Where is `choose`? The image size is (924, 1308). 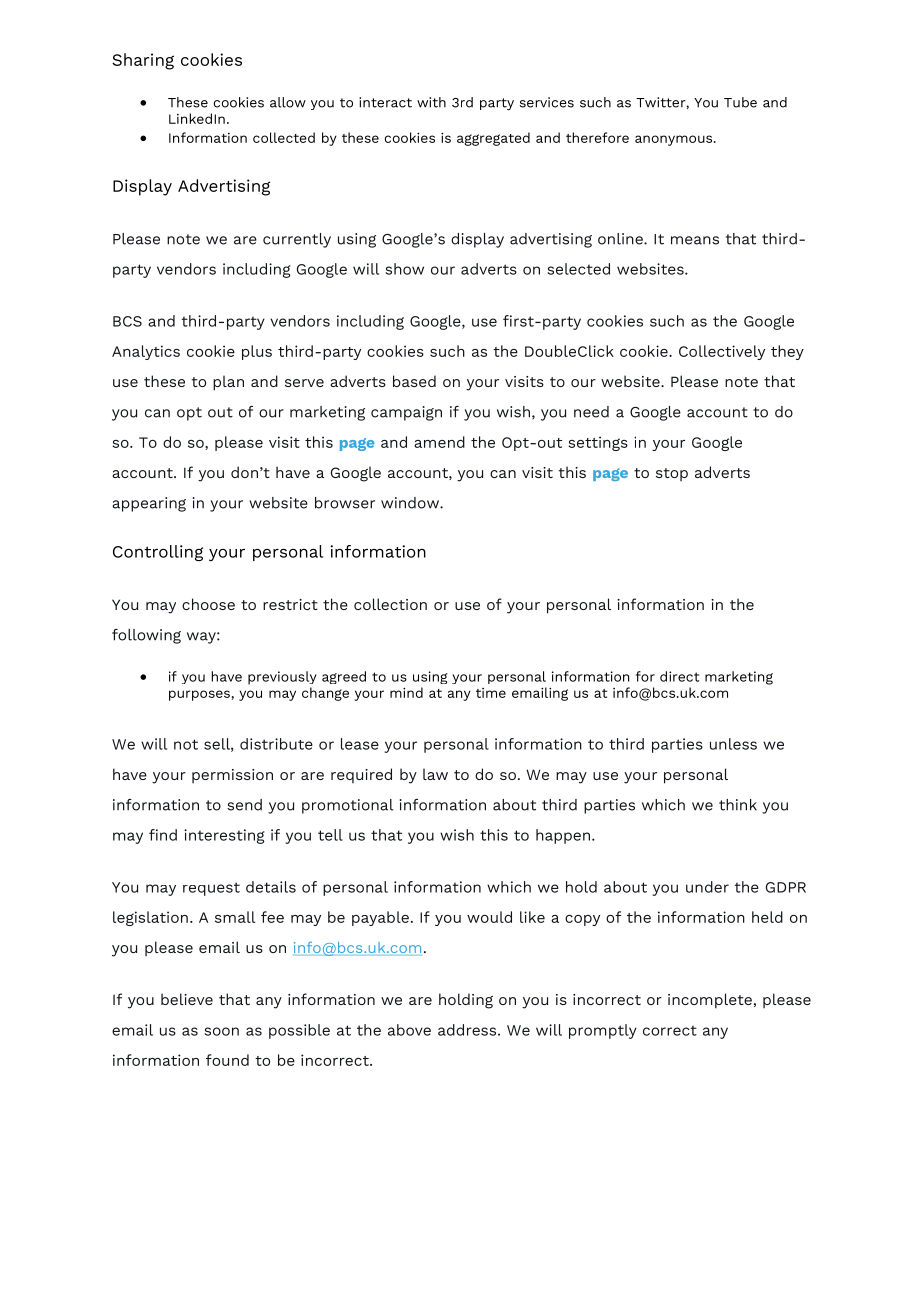 choose is located at coordinates (208, 604).
